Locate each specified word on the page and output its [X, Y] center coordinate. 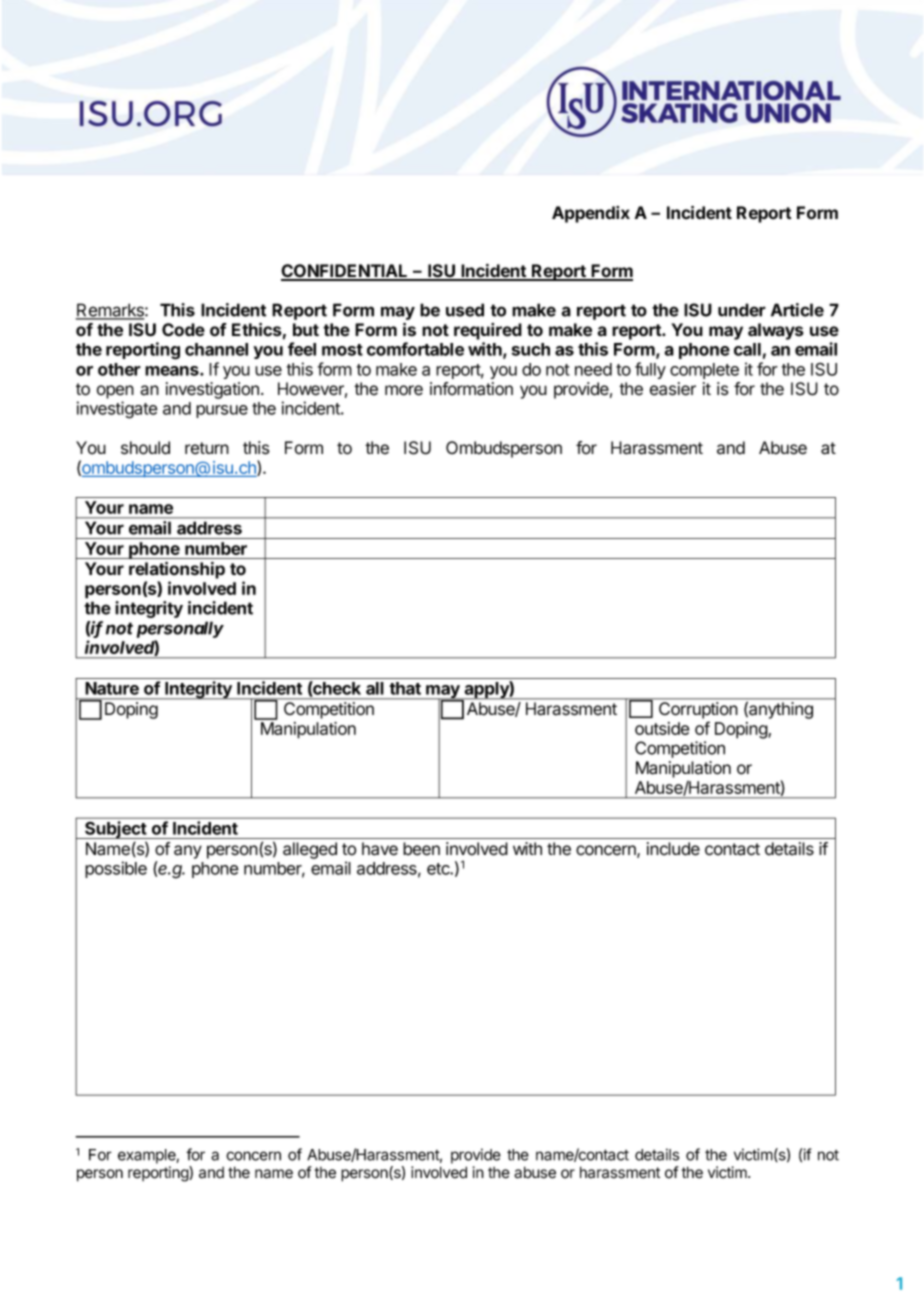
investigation [212, 390]
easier [673, 389]
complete [704, 371]
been [421, 849]
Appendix [591, 214]
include [673, 849]
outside [662, 728]
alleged [310, 850]
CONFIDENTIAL [345, 272]
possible [116, 869]
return [207, 448]
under [742, 310]
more [404, 390]
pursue [222, 411]
